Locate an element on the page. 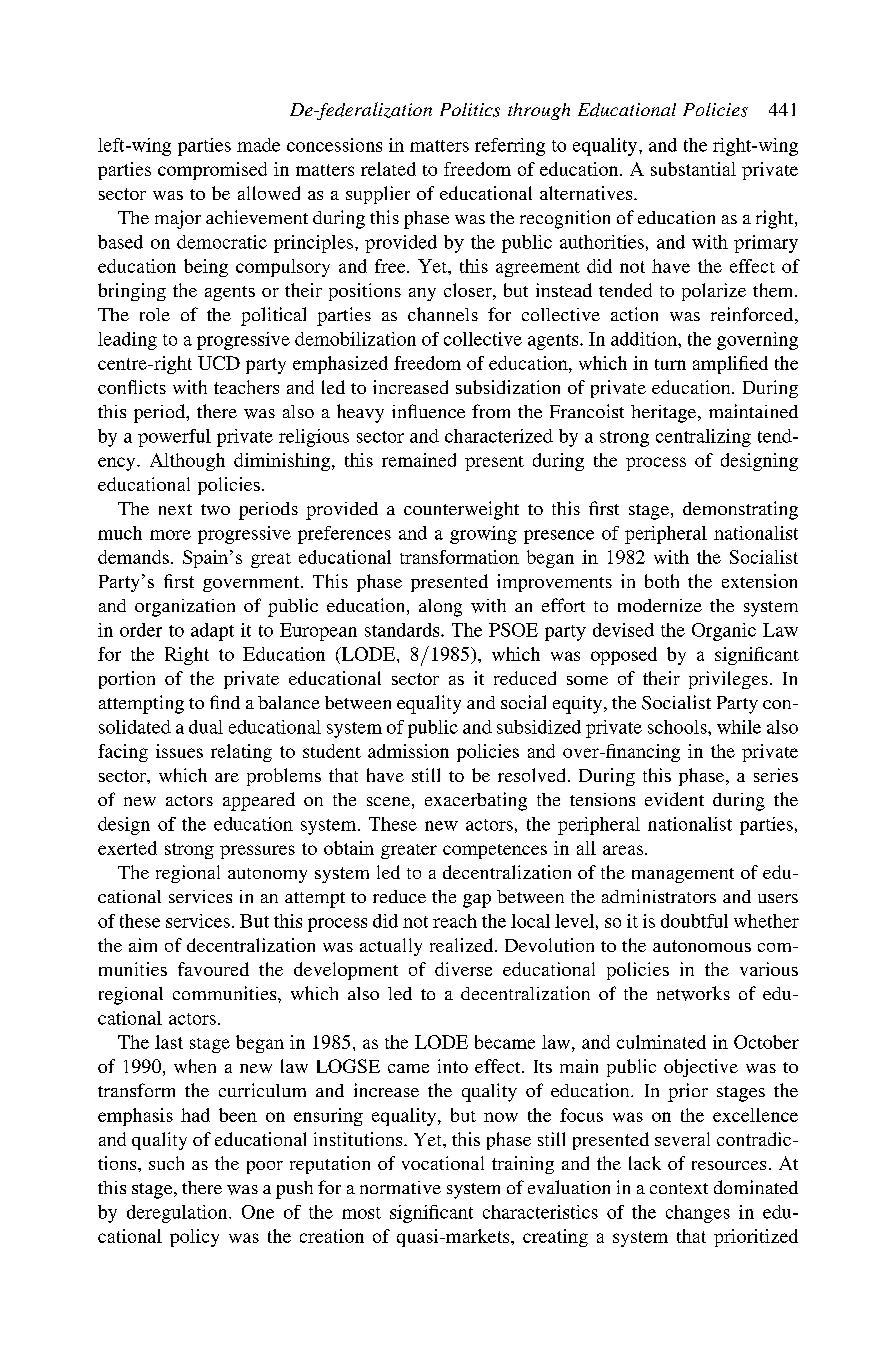  management is located at coordinates (683, 875).
